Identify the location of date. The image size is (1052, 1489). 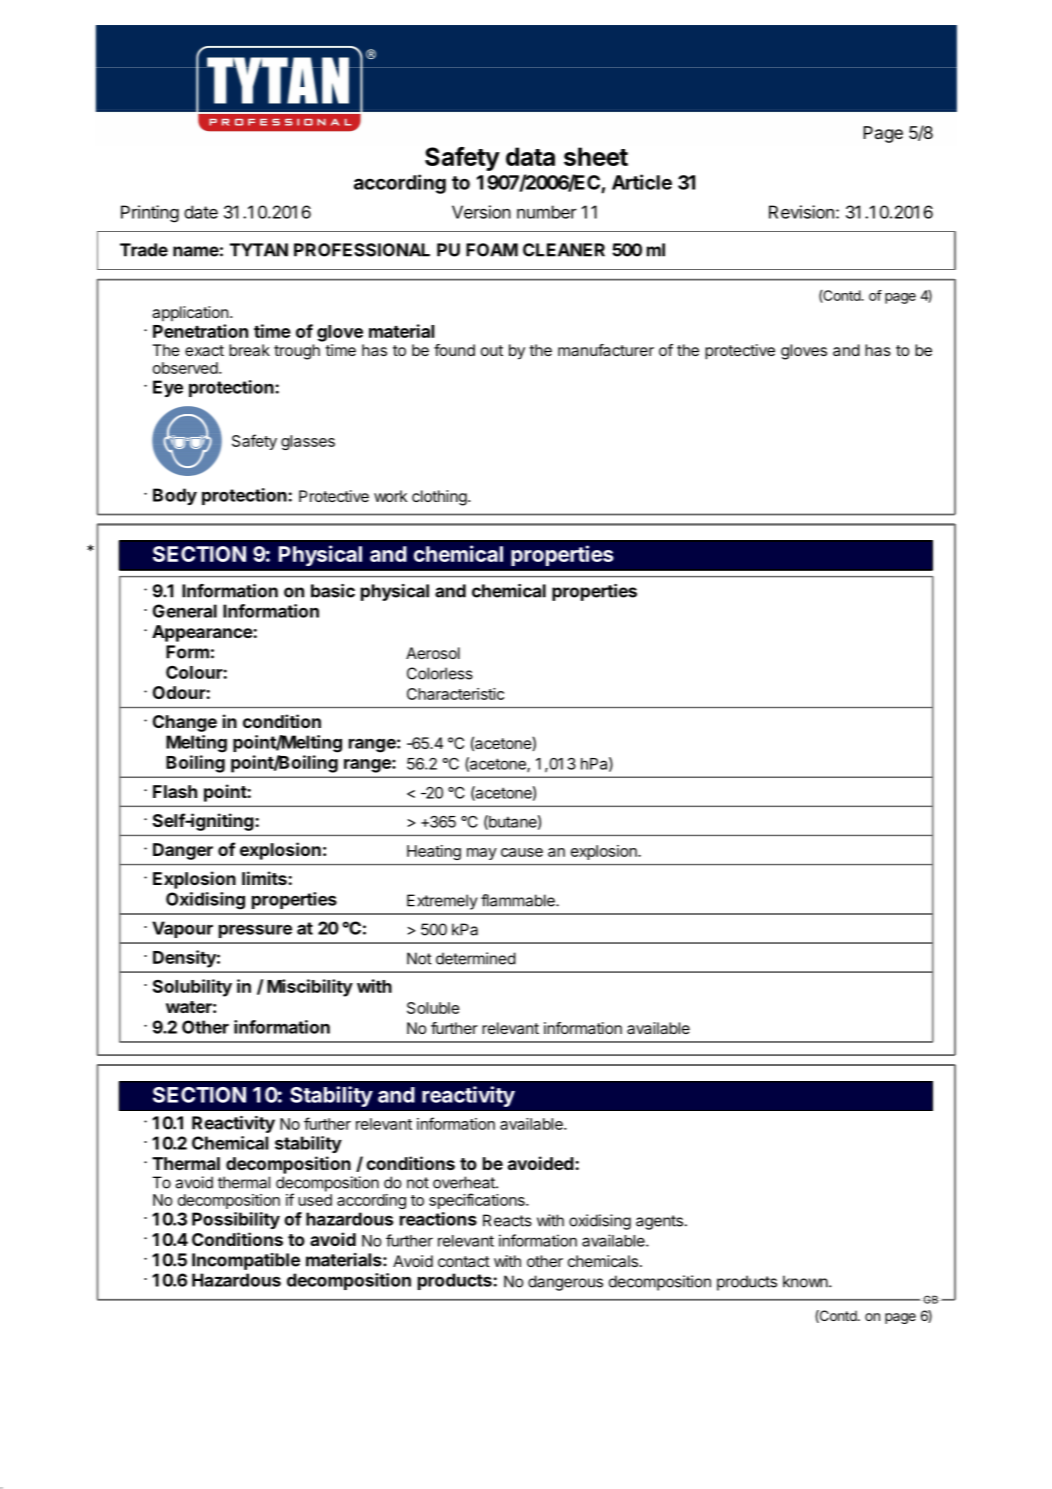
(201, 212).
